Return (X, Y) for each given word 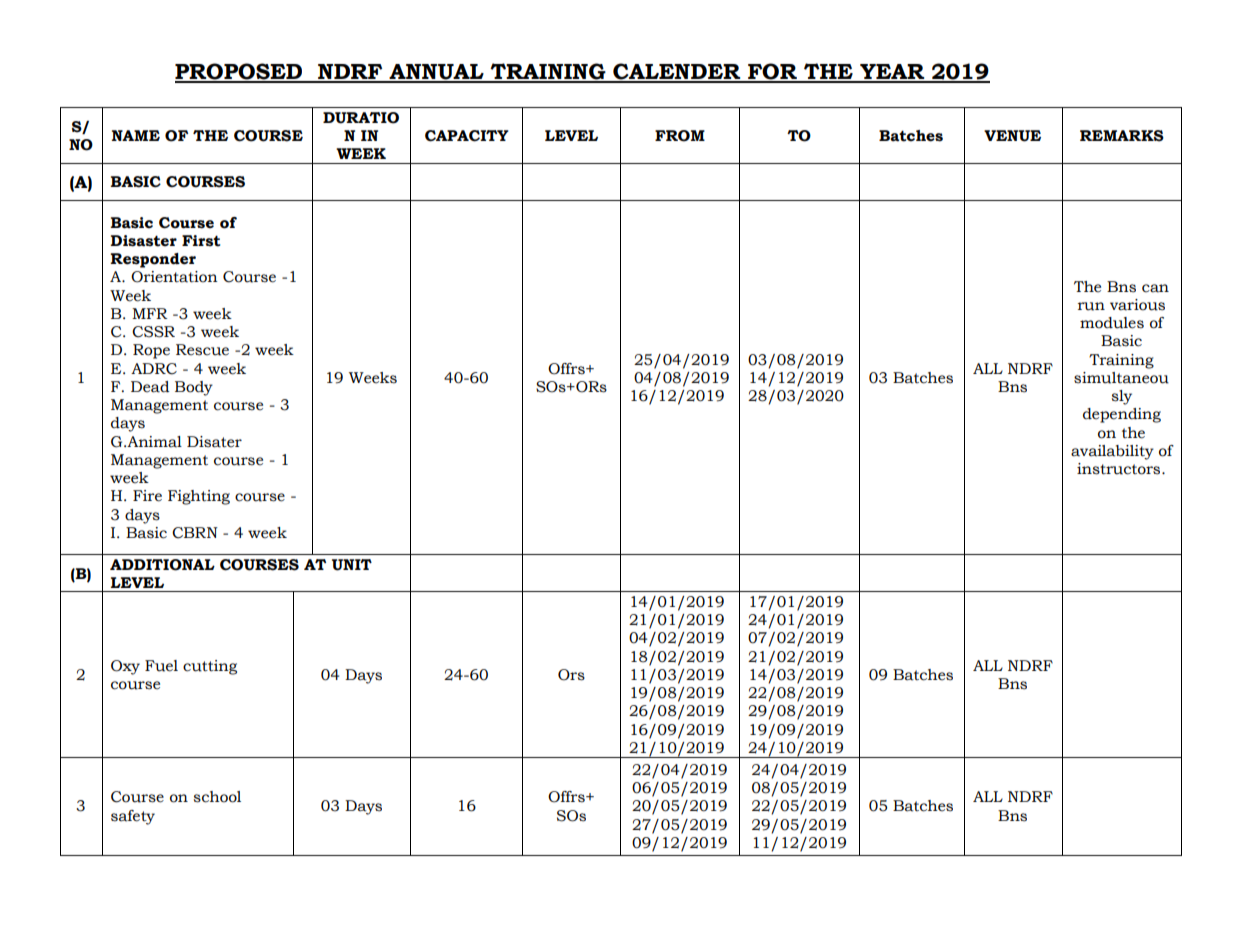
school (217, 797)
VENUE (1012, 136)
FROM (680, 136)
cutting (210, 667)
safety (133, 817)
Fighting (199, 497)
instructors (1120, 469)
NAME (136, 135)
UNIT (352, 565)
